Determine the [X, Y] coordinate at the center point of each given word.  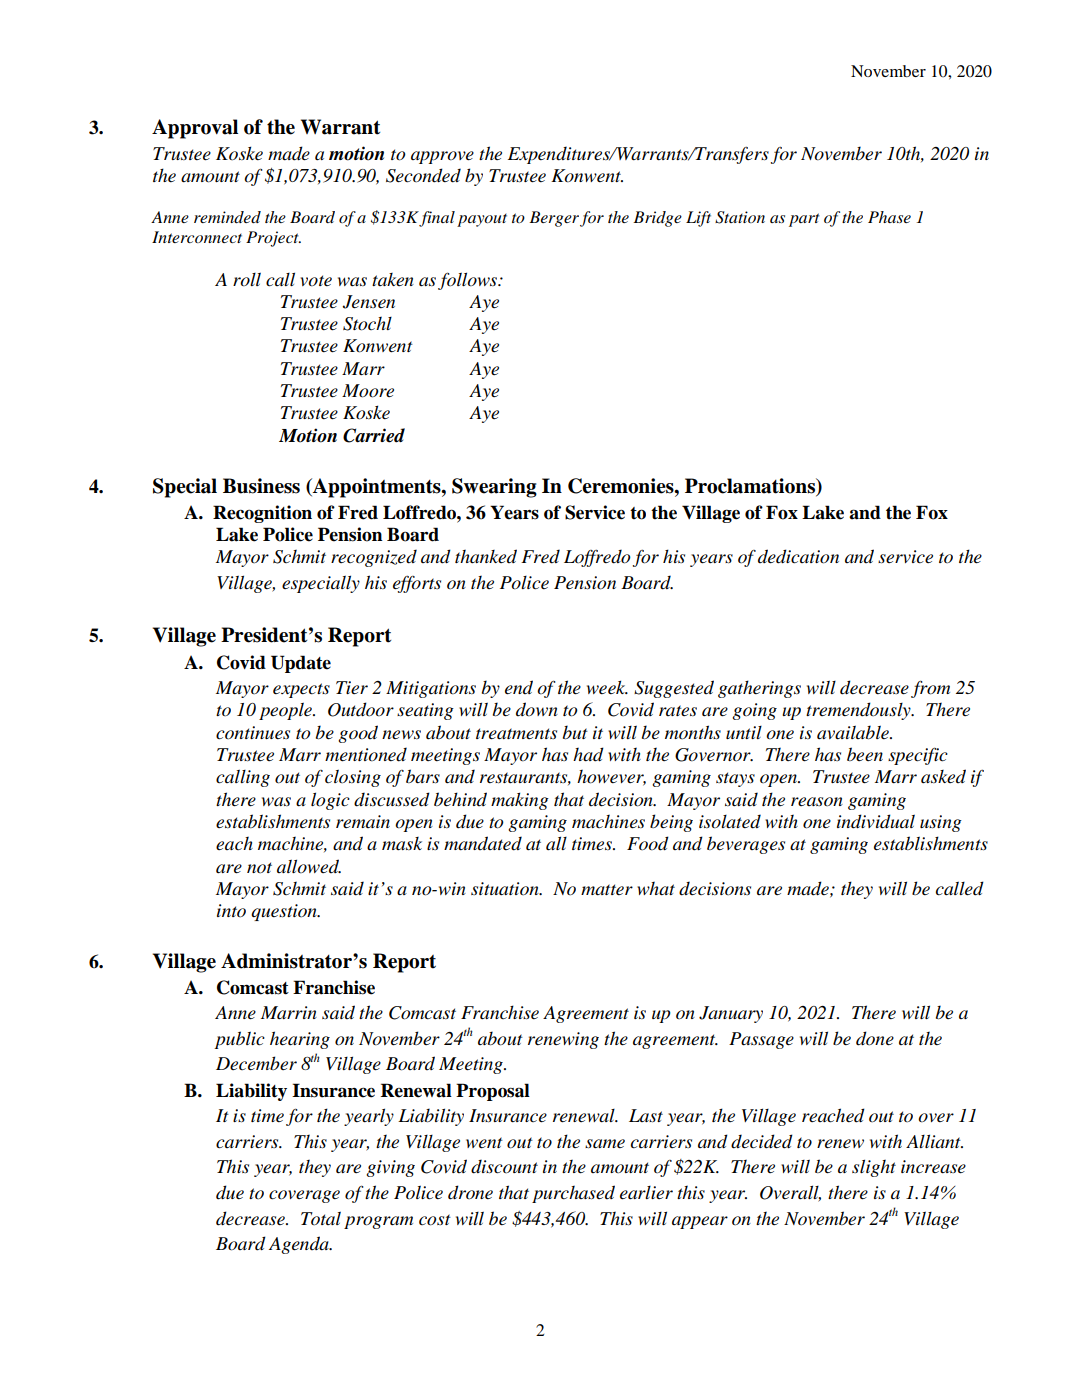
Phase [889, 217]
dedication [798, 556]
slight [874, 1168]
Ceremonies [622, 486]
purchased [573, 1194]
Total [321, 1218]
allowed [309, 866]
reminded [227, 217]
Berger [554, 219]
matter [607, 890]
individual [876, 821]
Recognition [262, 514]
